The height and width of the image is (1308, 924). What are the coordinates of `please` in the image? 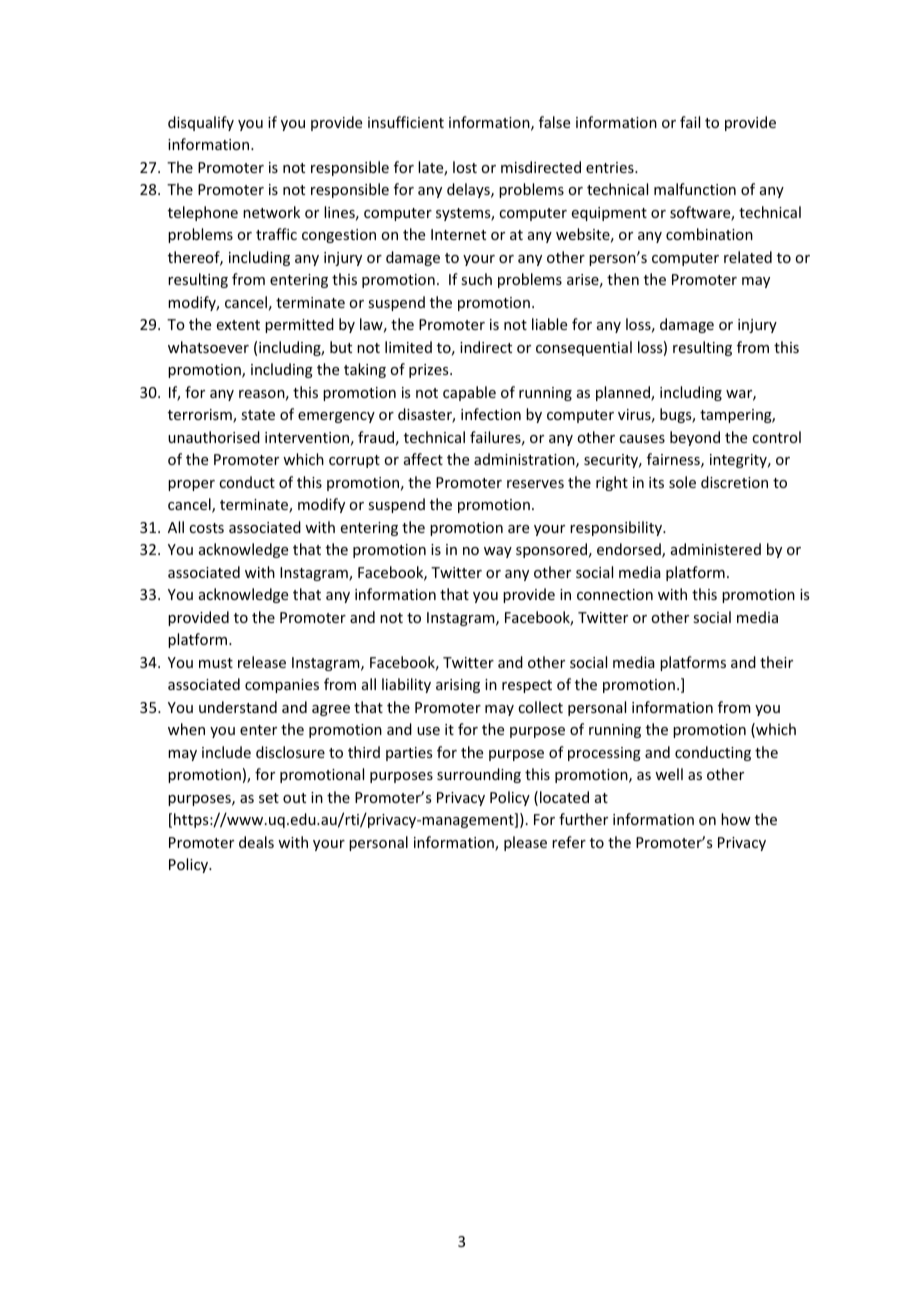 It's located at (525, 843).
